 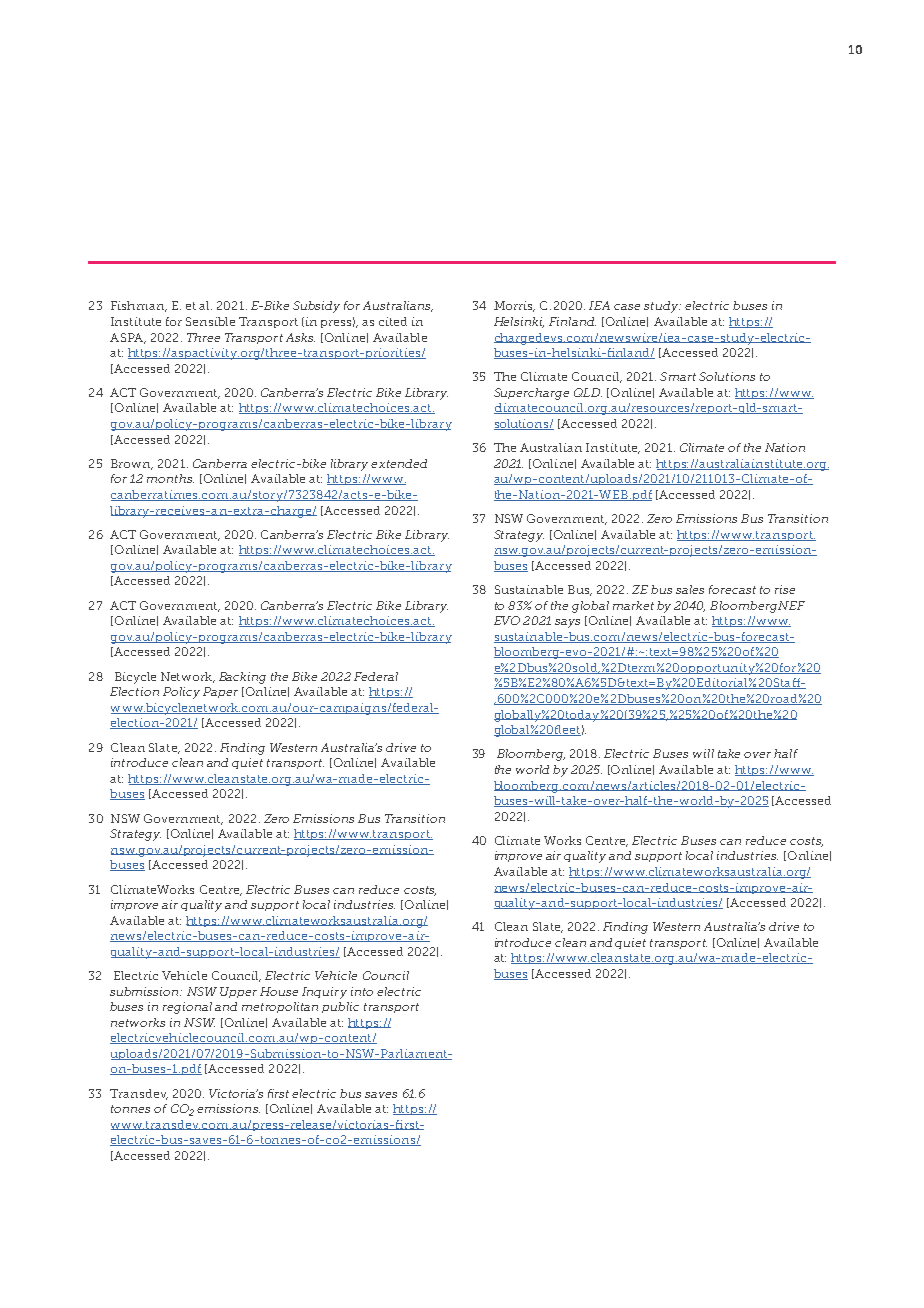 What do you see at coordinates (362, 991) in the page?
I see `into` at bounding box center [362, 991].
